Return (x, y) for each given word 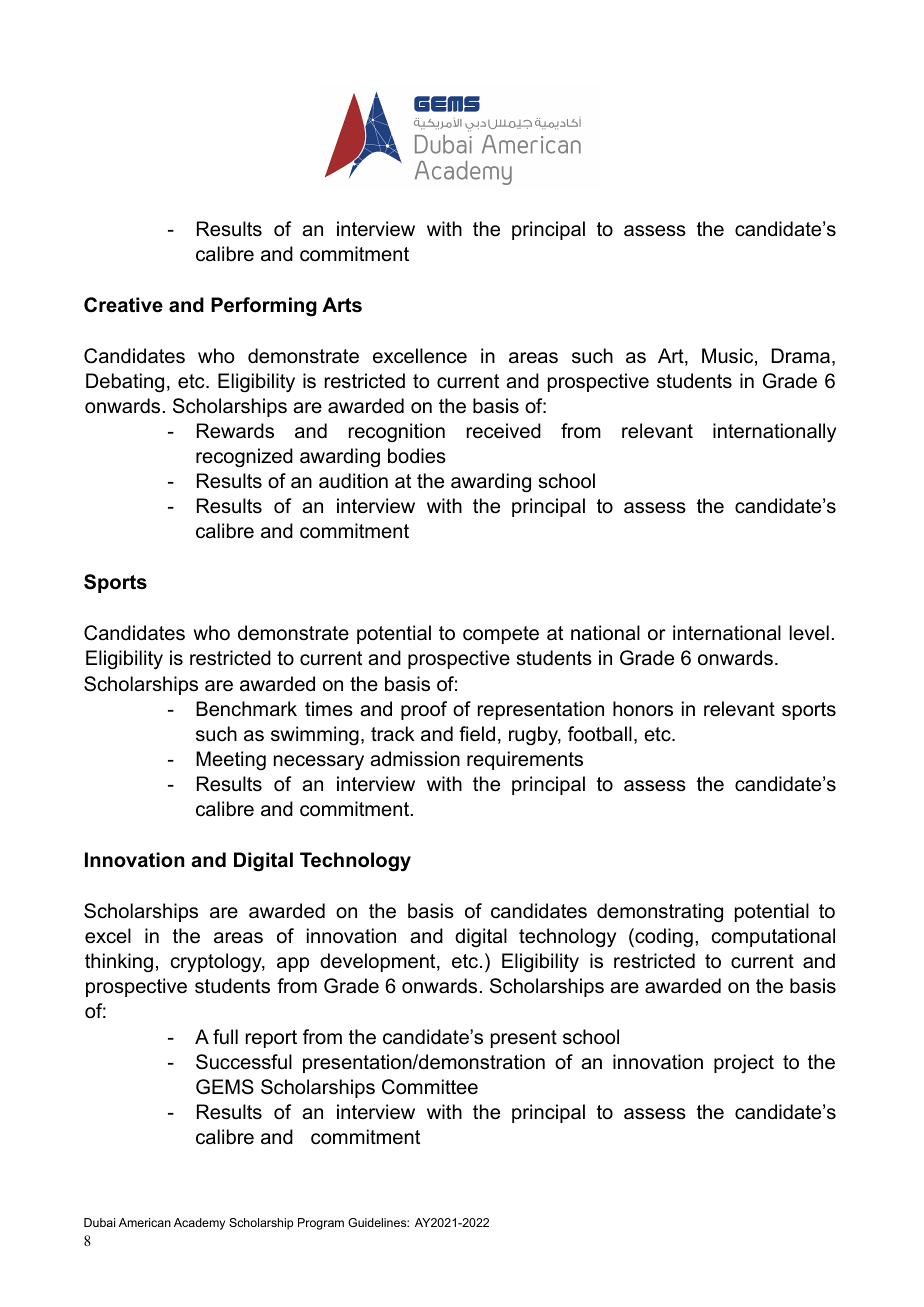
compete (501, 635)
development (379, 962)
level (809, 633)
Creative (123, 305)
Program (321, 1224)
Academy (199, 1224)
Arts (342, 305)
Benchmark (246, 709)
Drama (801, 355)
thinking (119, 963)
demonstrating (660, 913)
